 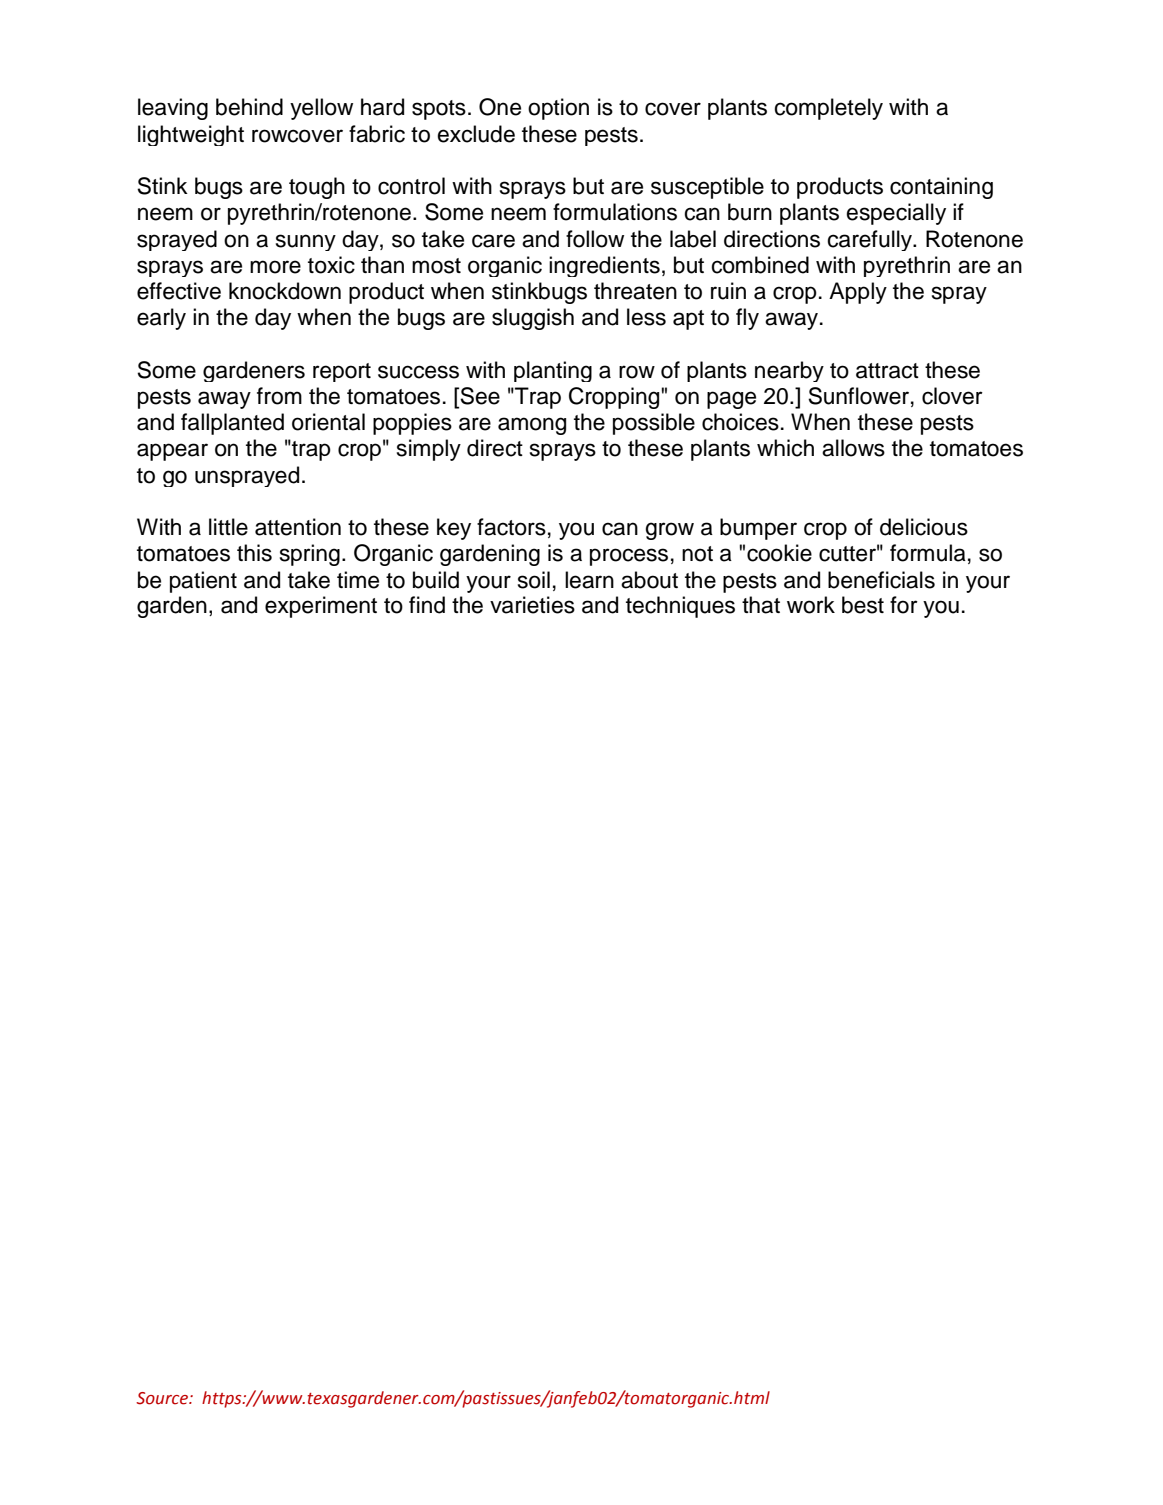 What do you see at coordinates (811, 605) in the screenshot?
I see `work` at bounding box center [811, 605].
